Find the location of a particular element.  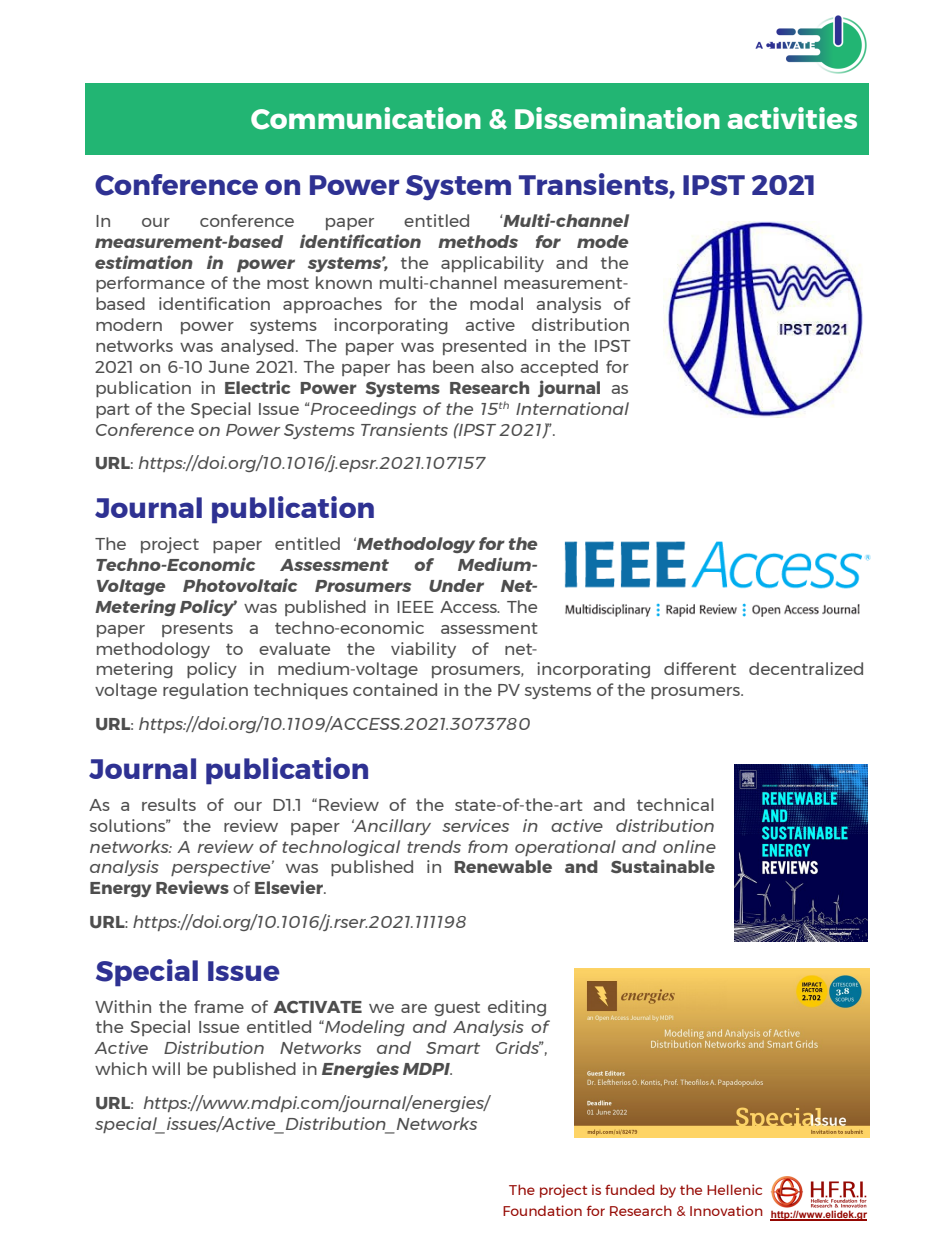

International is located at coordinates (572, 408).
